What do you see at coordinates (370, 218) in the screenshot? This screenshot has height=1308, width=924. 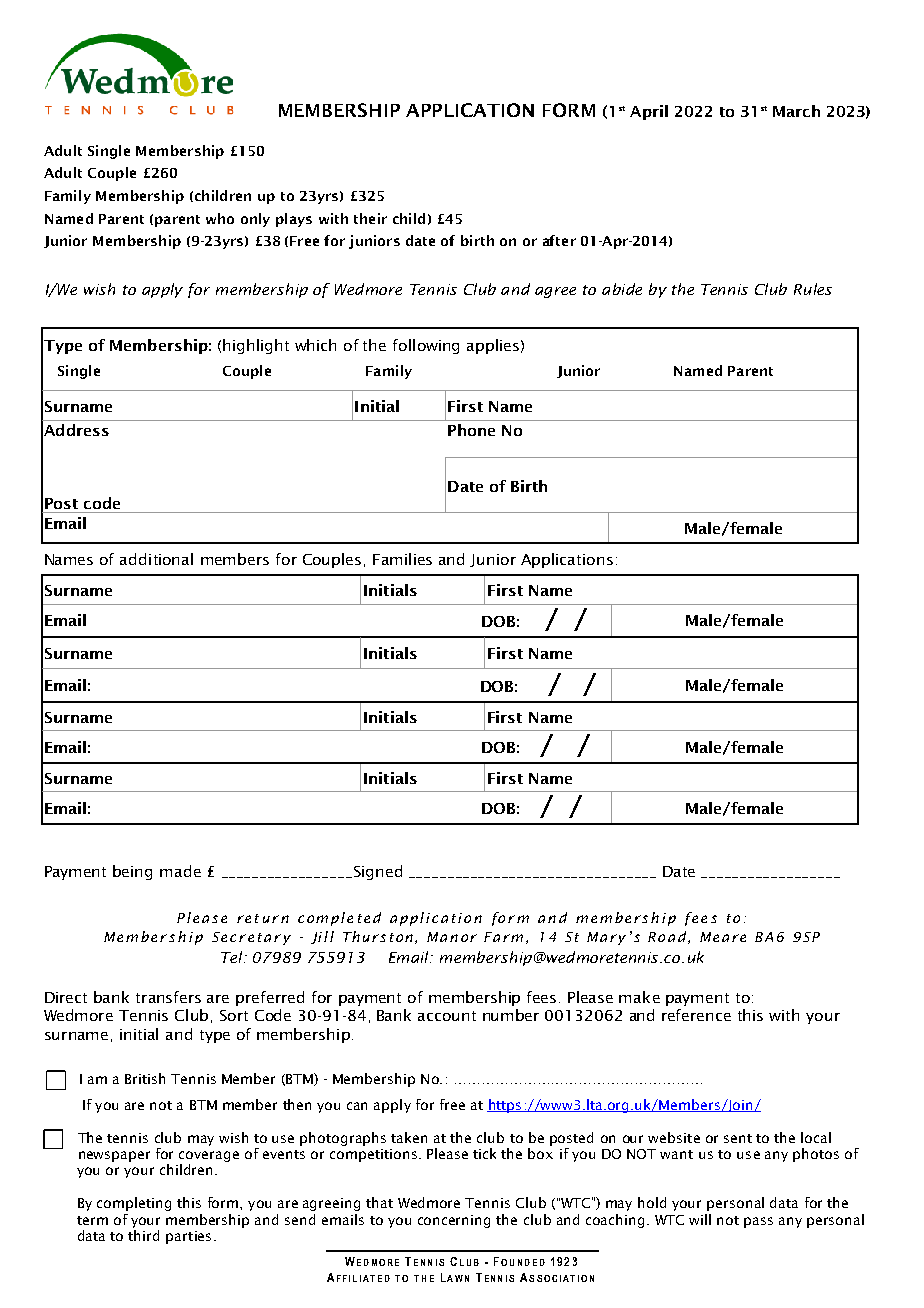 I see `their` at bounding box center [370, 218].
